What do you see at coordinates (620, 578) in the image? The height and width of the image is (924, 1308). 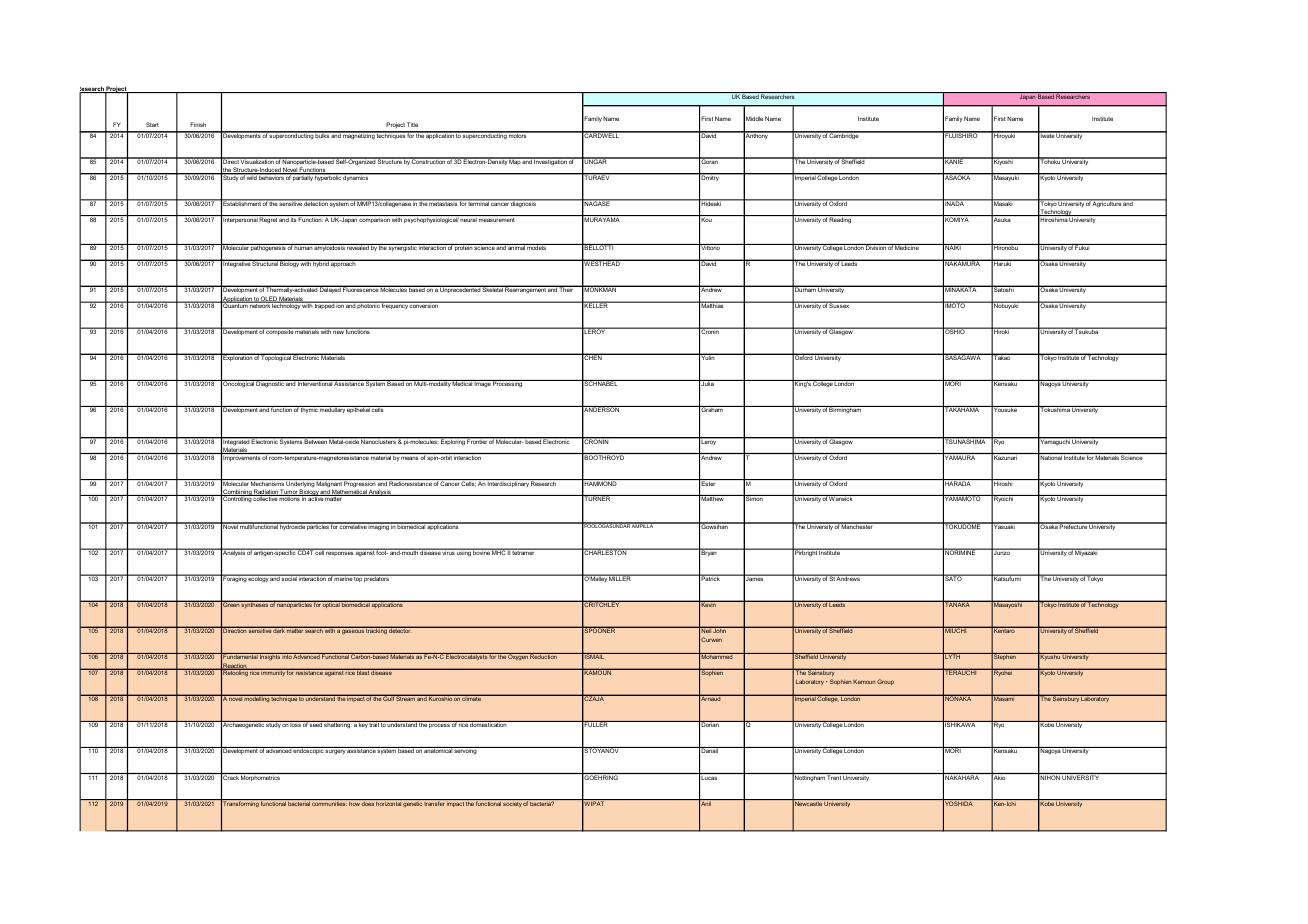 I see `MILLER` at bounding box center [620, 578].
